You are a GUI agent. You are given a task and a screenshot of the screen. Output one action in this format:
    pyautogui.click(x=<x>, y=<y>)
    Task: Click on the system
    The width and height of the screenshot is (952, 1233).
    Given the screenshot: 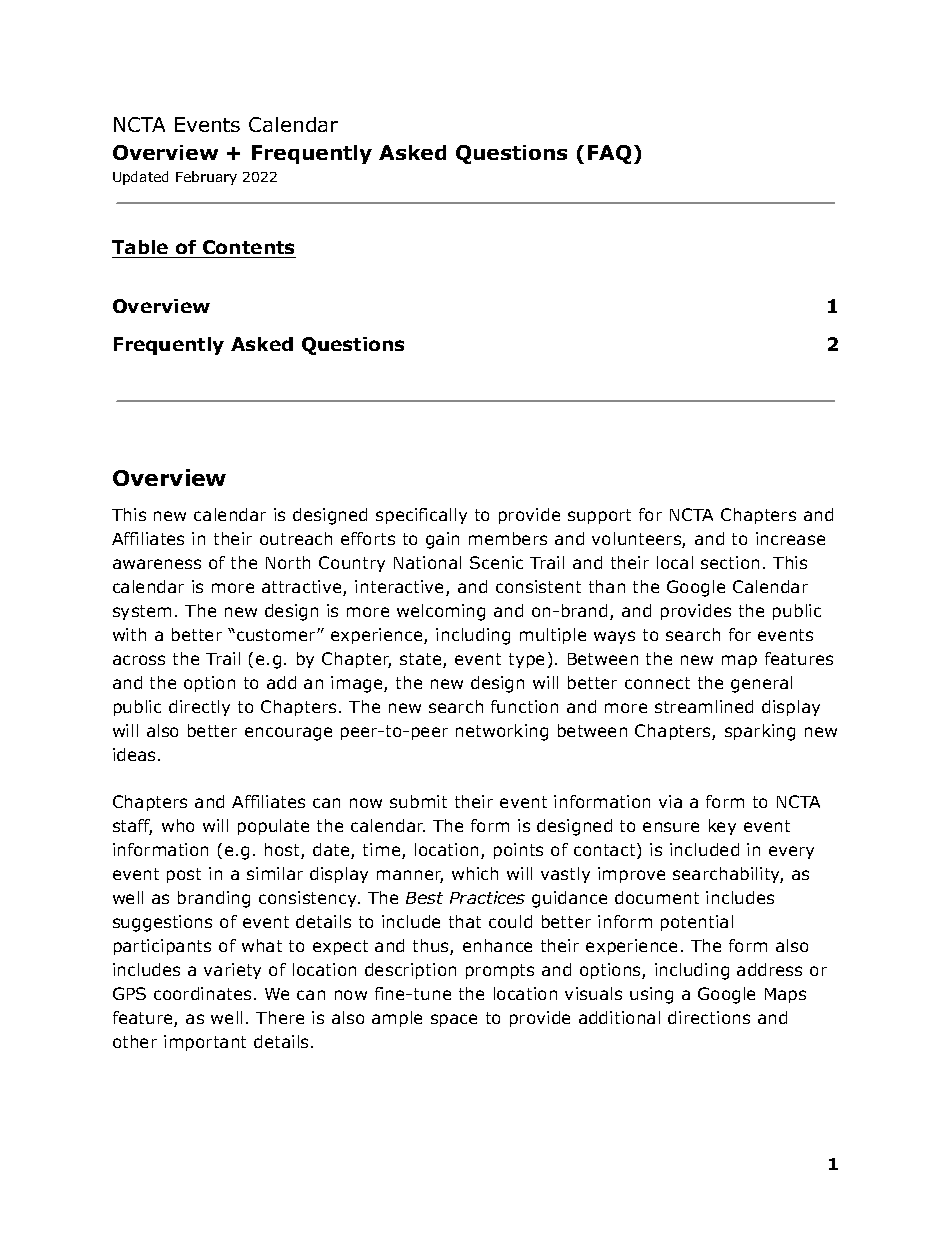 What is the action you would take?
    pyautogui.click(x=142, y=612)
